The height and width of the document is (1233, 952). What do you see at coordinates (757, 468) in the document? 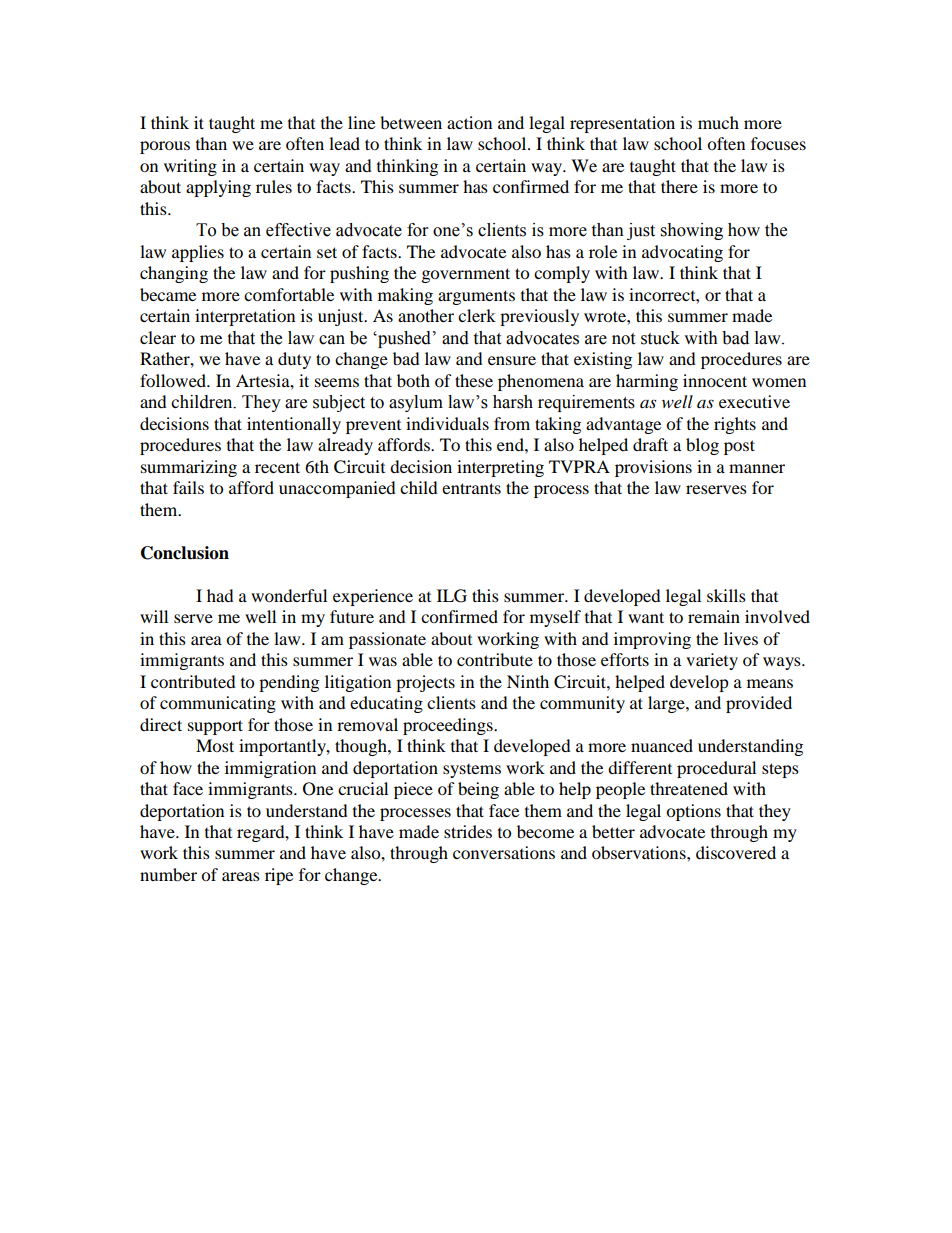
I see `manner` at bounding box center [757, 468].
